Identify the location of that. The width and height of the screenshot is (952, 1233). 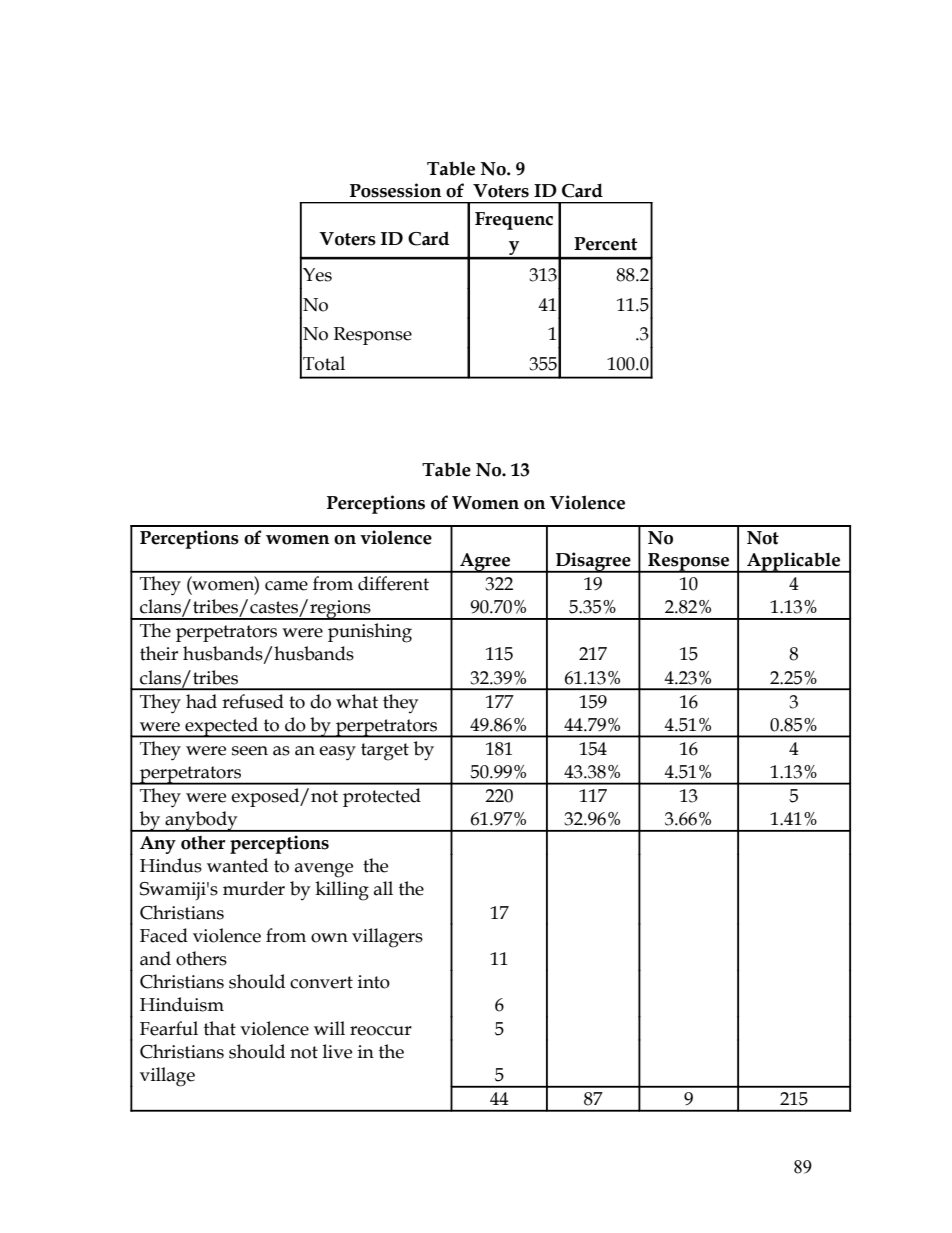
(220, 1028).
